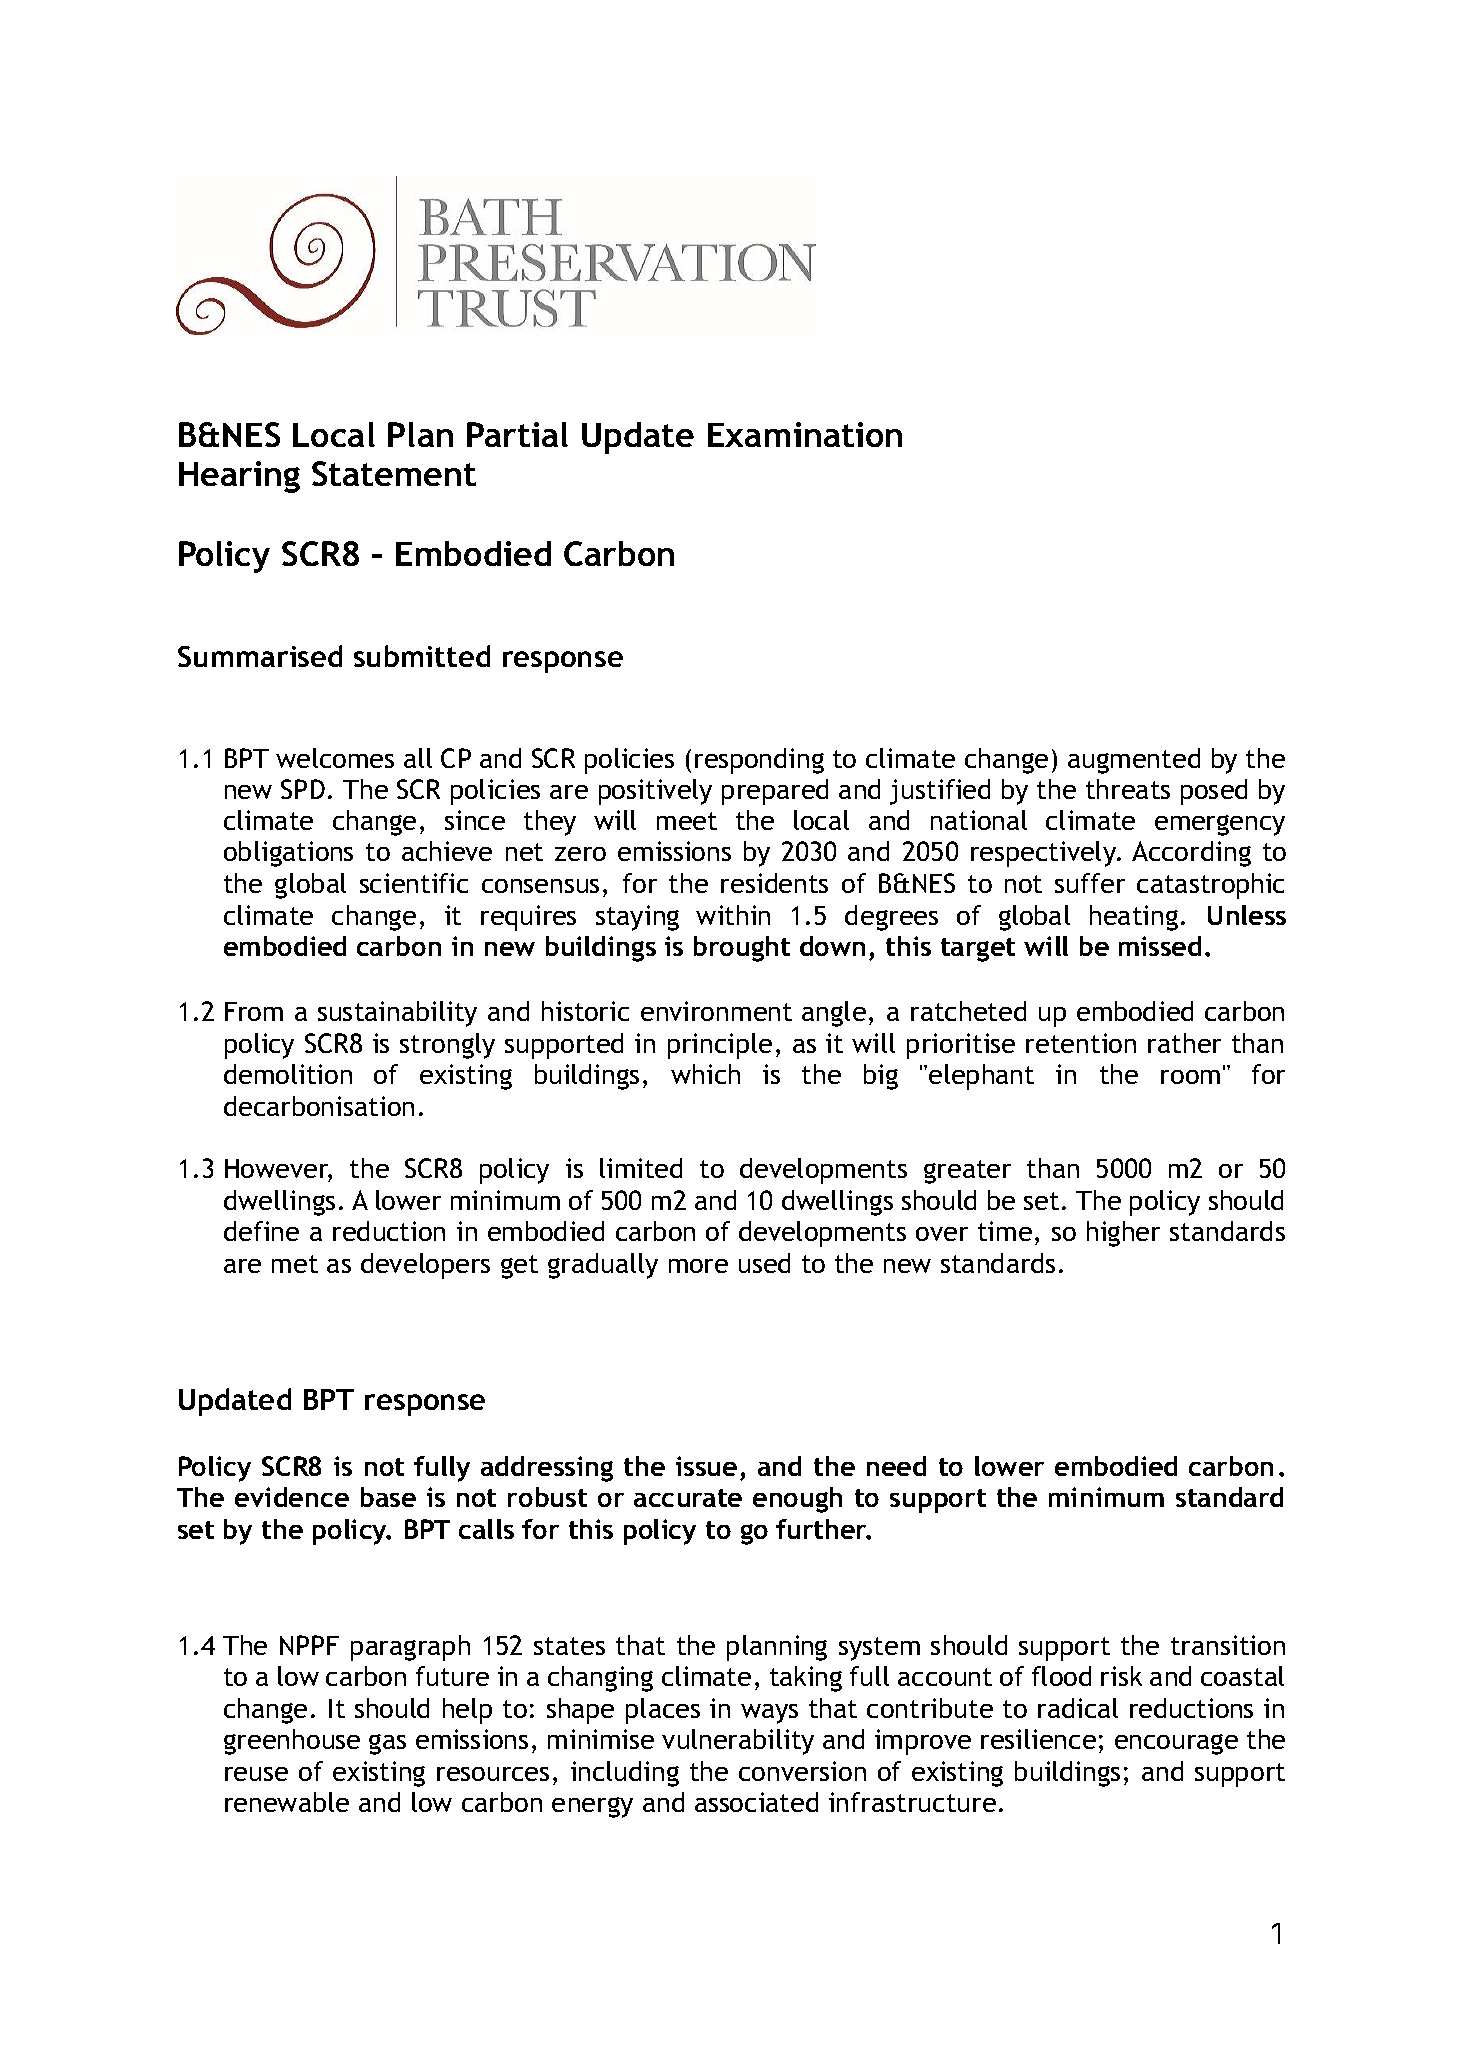 The height and width of the image is (2069, 1463). What do you see at coordinates (738, 1742) in the image?
I see `vulnerability` at bounding box center [738, 1742].
